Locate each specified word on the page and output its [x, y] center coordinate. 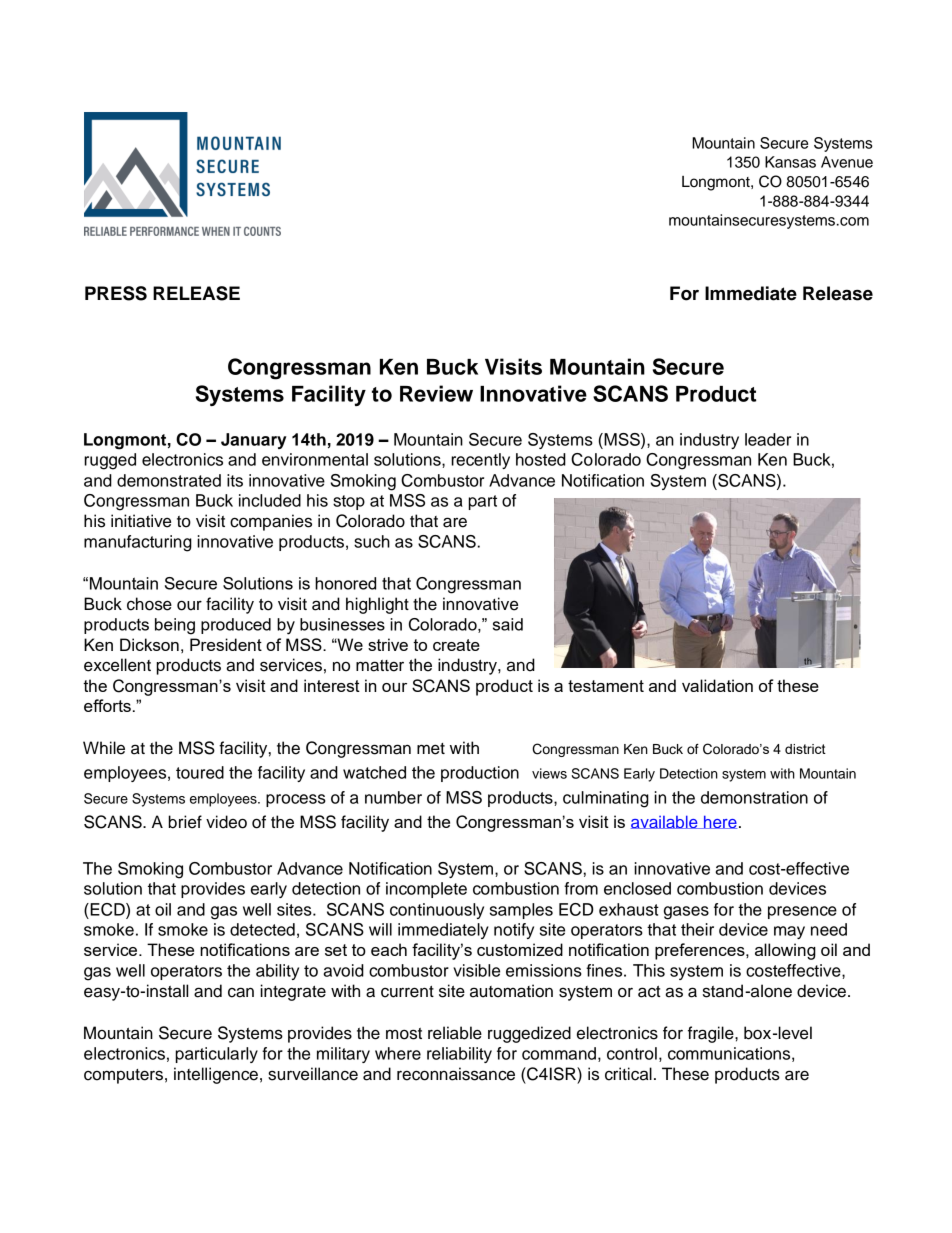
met [431, 749]
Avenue [847, 162]
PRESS [116, 293]
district [805, 749]
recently [480, 461]
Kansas [790, 162]
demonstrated [169, 480]
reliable [455, 1033]
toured [200, 772]
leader [768, 439]
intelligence [216, 1075]
